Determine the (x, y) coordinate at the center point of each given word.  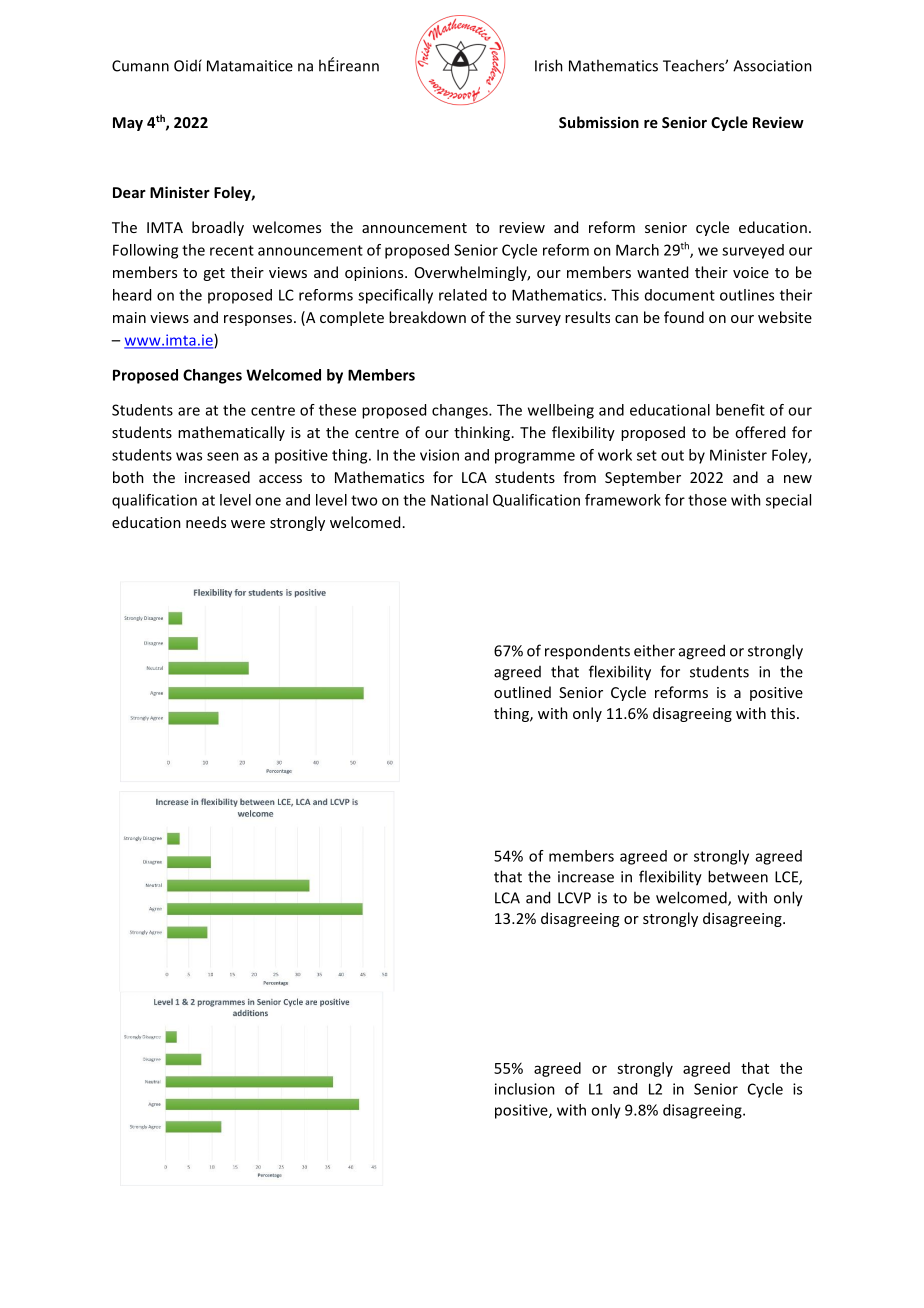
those (707, 500)
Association (772, 66)
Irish (549, 65)
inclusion (525, 1089)
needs (206, 522)
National (459, 500)
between (738, 876)
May (128, 124)
